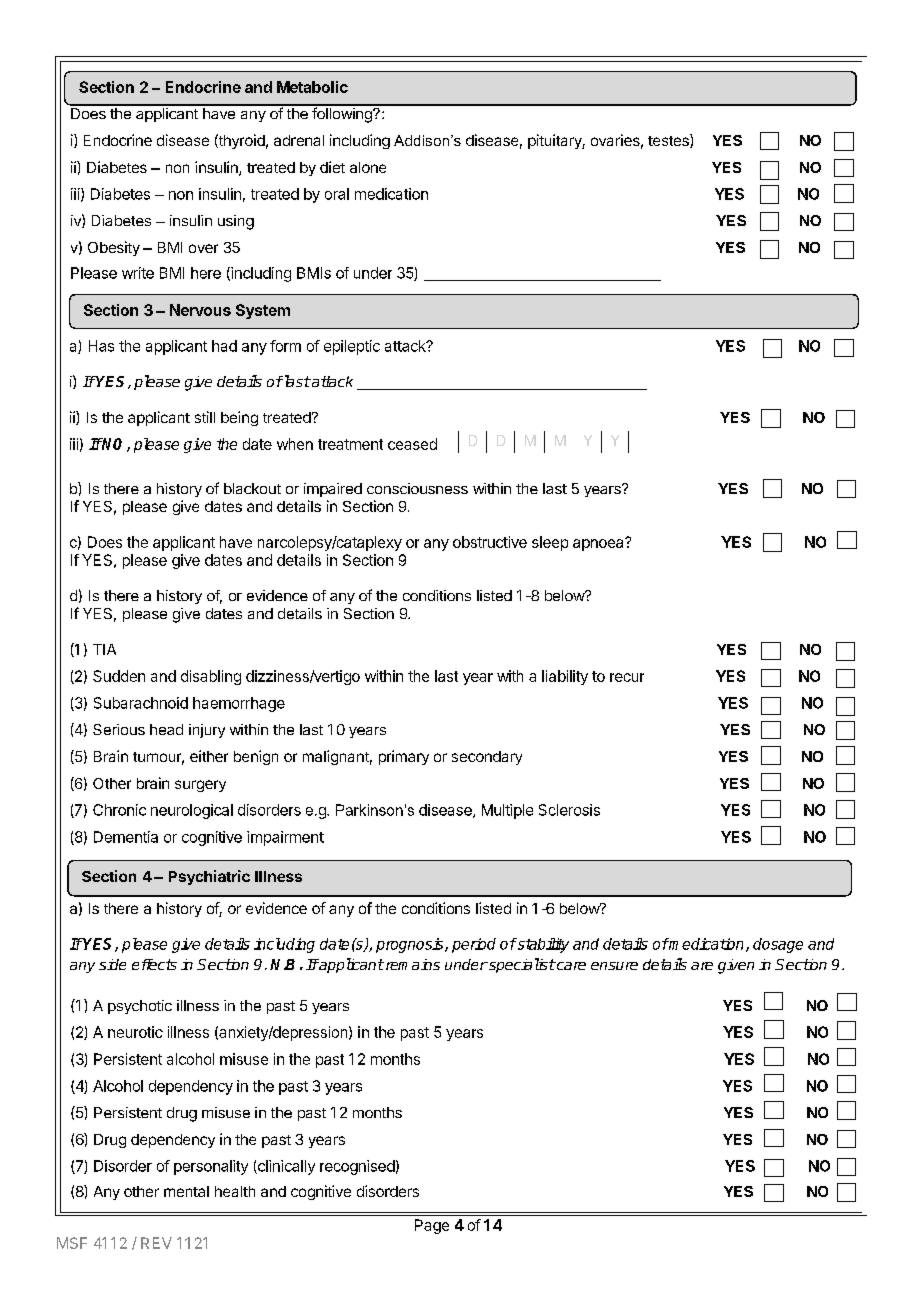 The width and height of the screenshot is (924, 1307). What do you see at coordinates (417, 488) in the screenshot?
I see `consciousness` at bounding box center [417, 488].
